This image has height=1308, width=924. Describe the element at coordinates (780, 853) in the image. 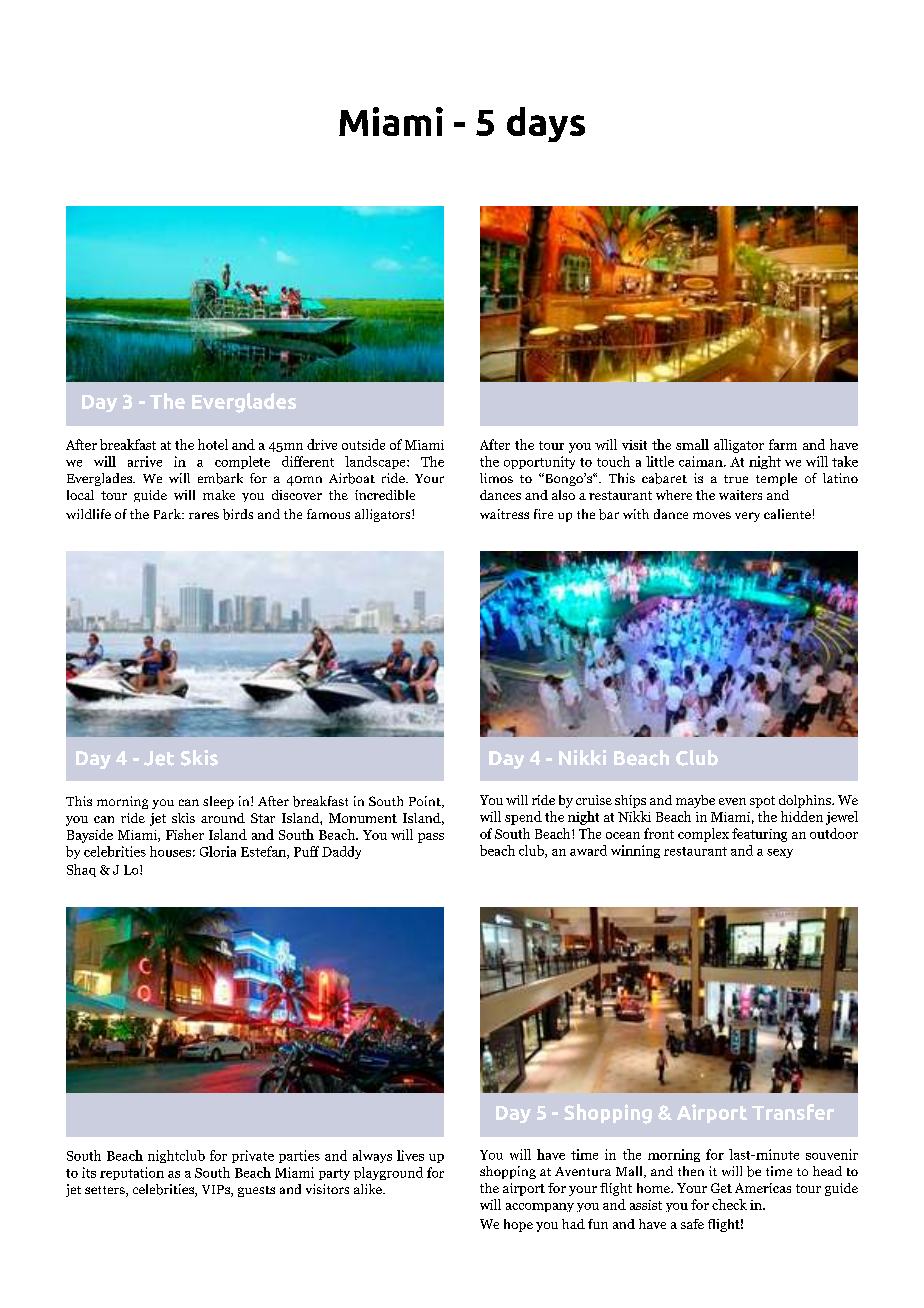

I see `sexy` at that location.
